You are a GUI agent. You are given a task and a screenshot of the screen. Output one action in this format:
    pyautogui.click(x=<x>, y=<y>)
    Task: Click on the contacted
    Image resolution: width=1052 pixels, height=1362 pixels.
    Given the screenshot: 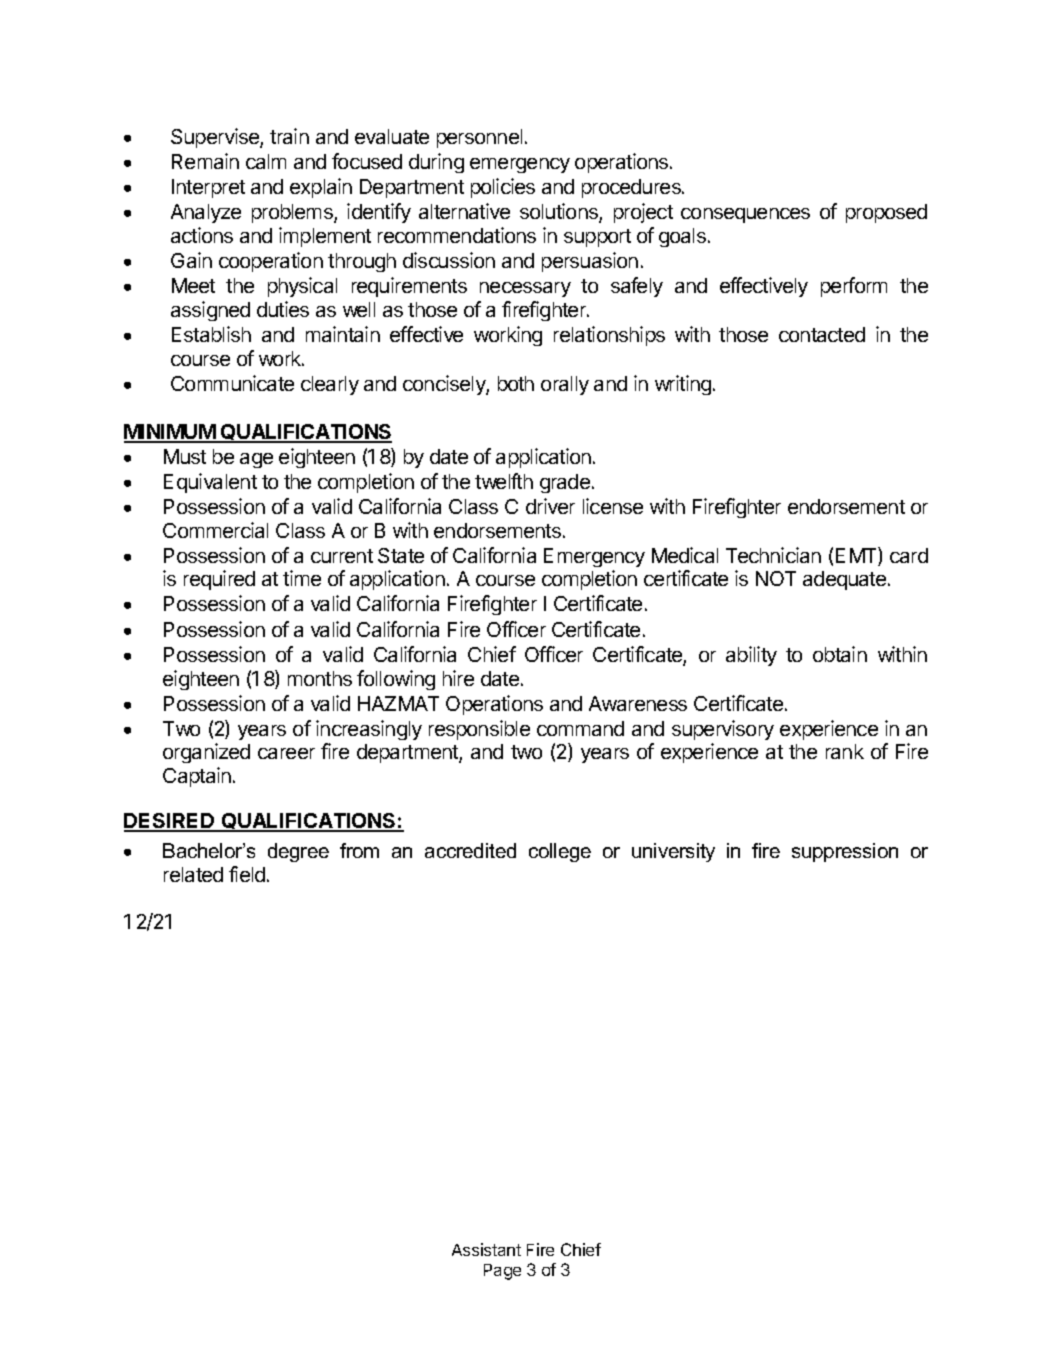 What is the action you would take?
    pyautogui.click(x=822, y=334)
